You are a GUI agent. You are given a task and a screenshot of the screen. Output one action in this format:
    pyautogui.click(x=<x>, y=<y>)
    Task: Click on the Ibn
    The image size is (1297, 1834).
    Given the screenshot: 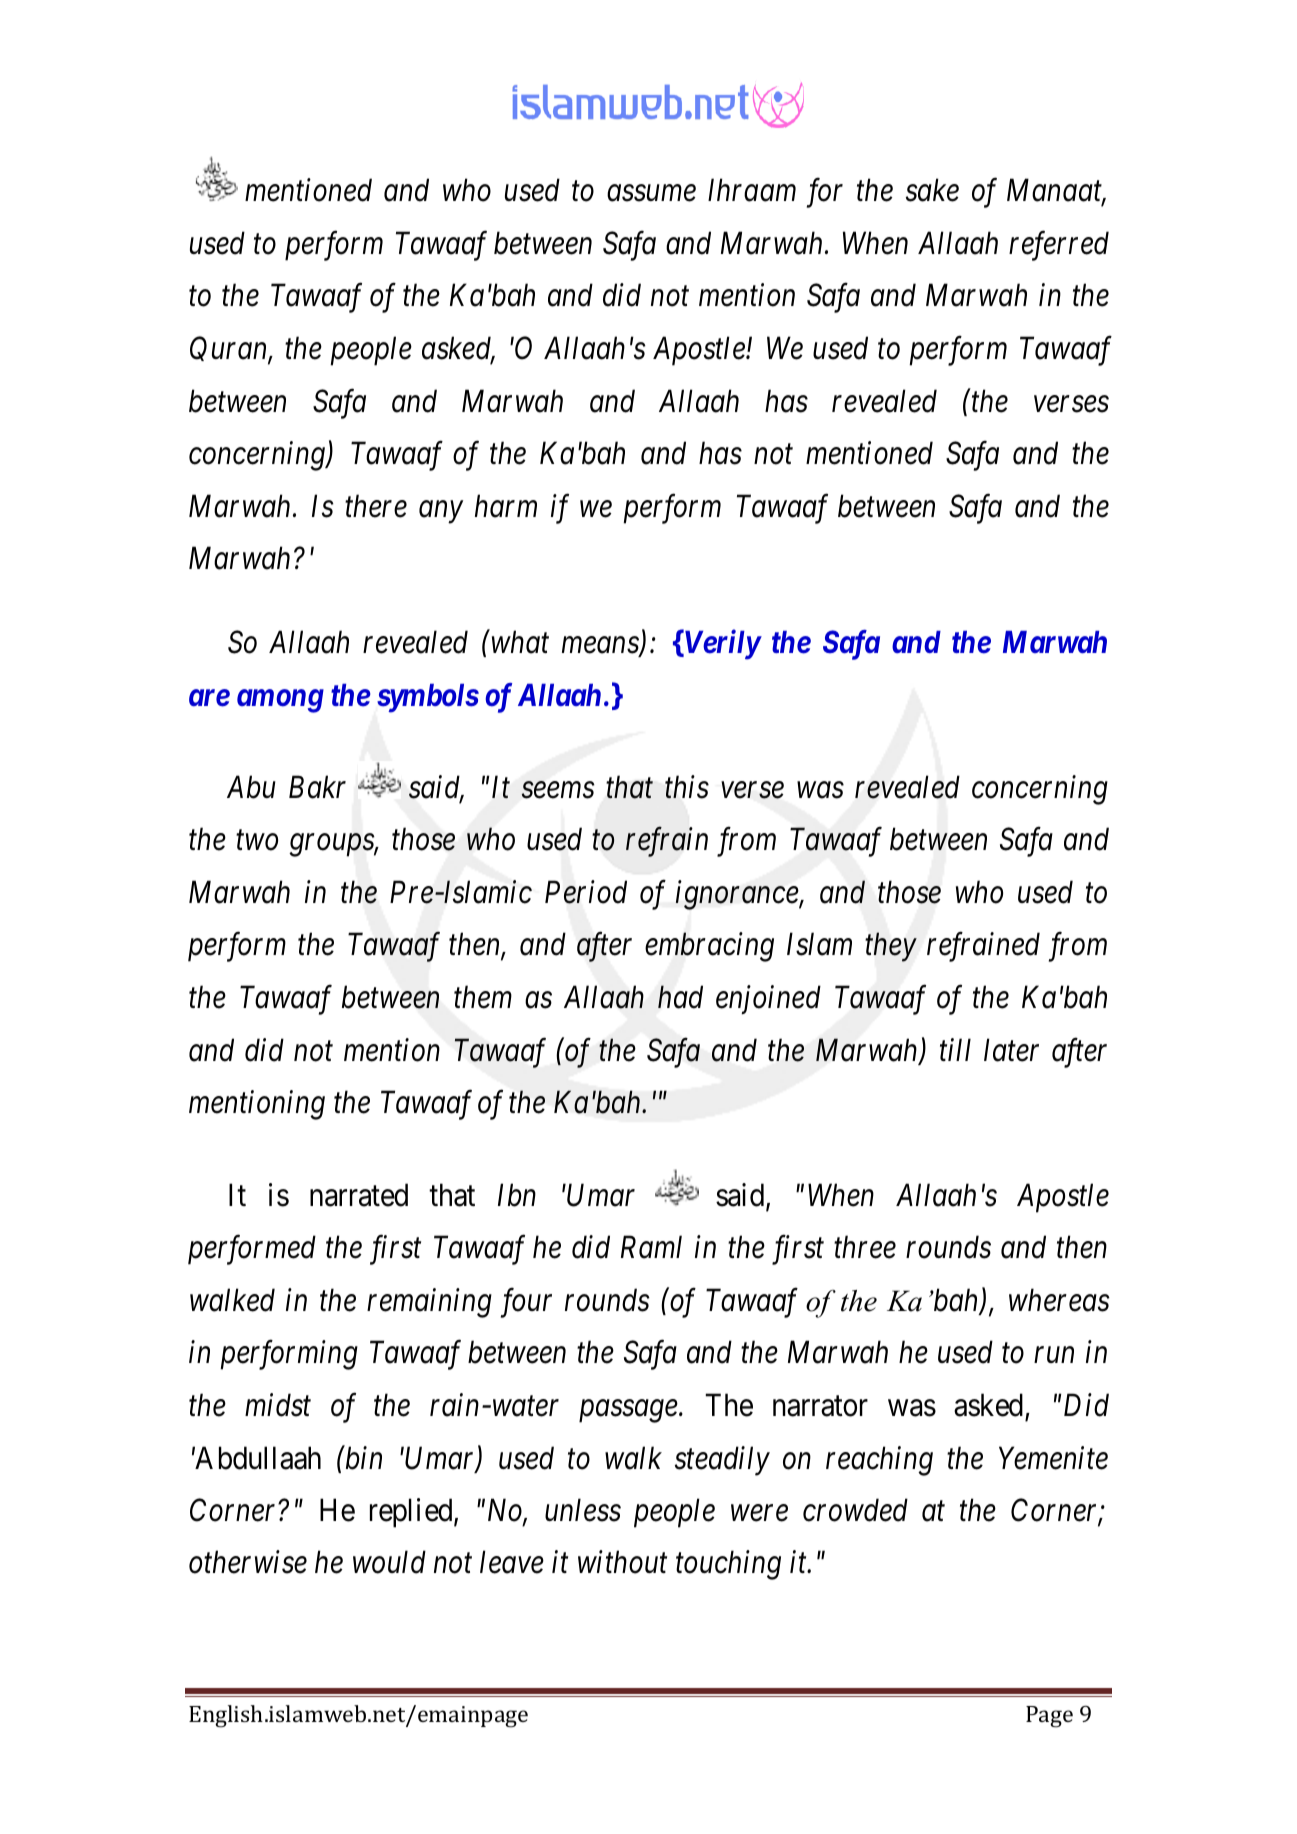 What is the action you would take?
    pyautogui.click(x=517, y=1195)
